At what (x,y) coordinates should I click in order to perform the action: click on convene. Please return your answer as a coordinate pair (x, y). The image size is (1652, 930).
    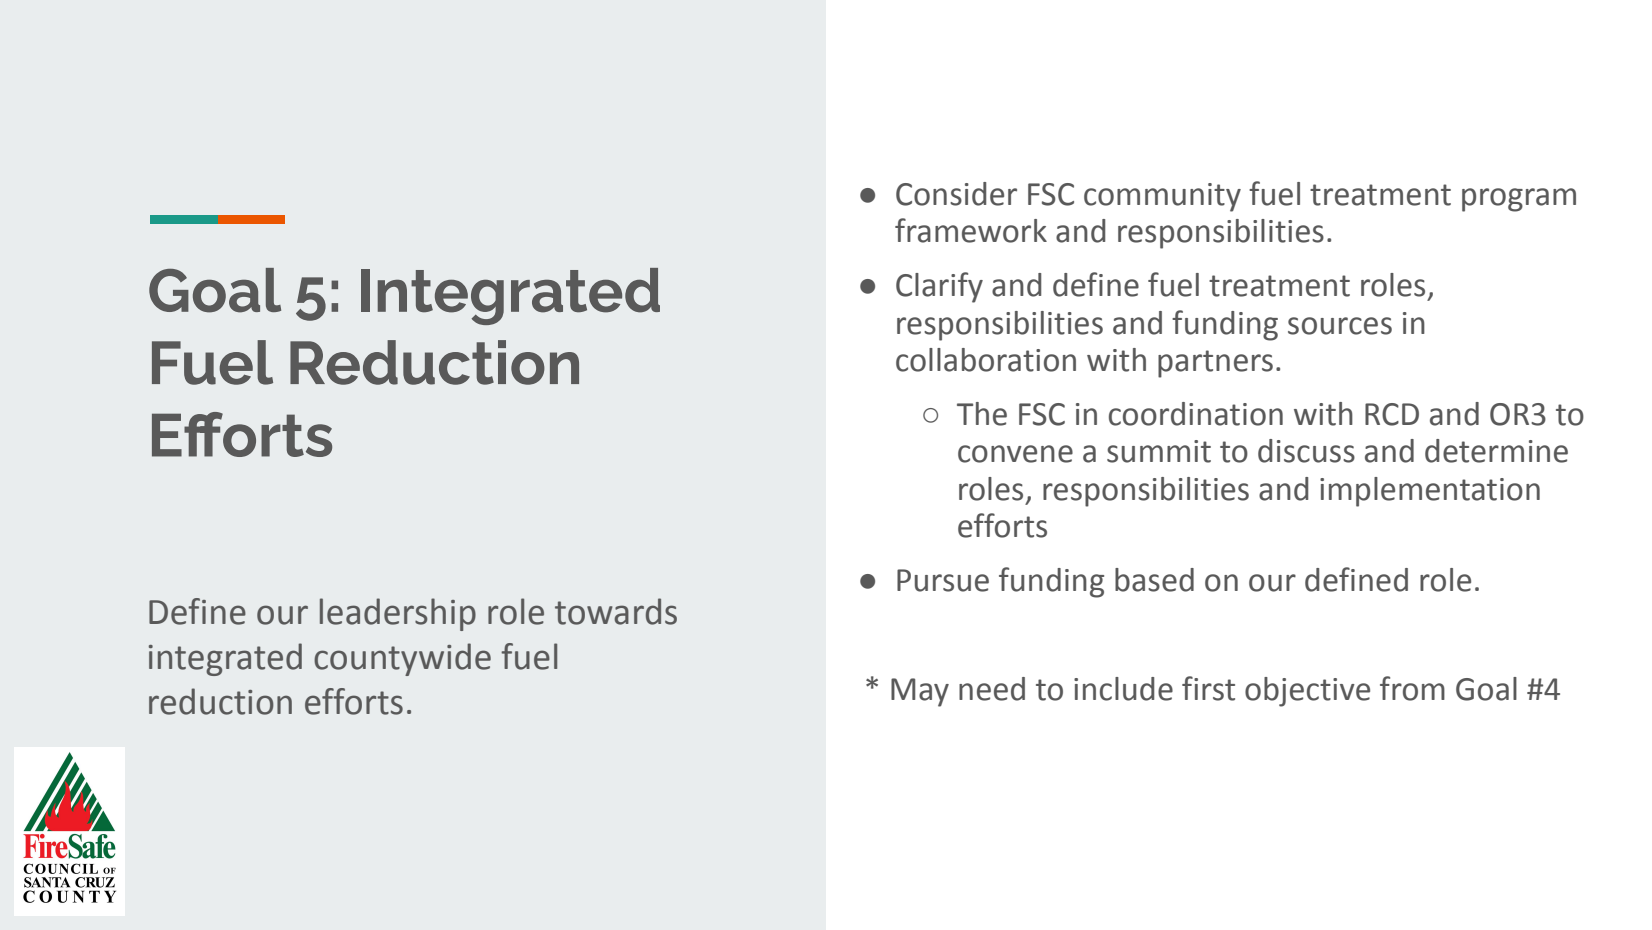
    Looking at the image, I should click on (1015, 454).
